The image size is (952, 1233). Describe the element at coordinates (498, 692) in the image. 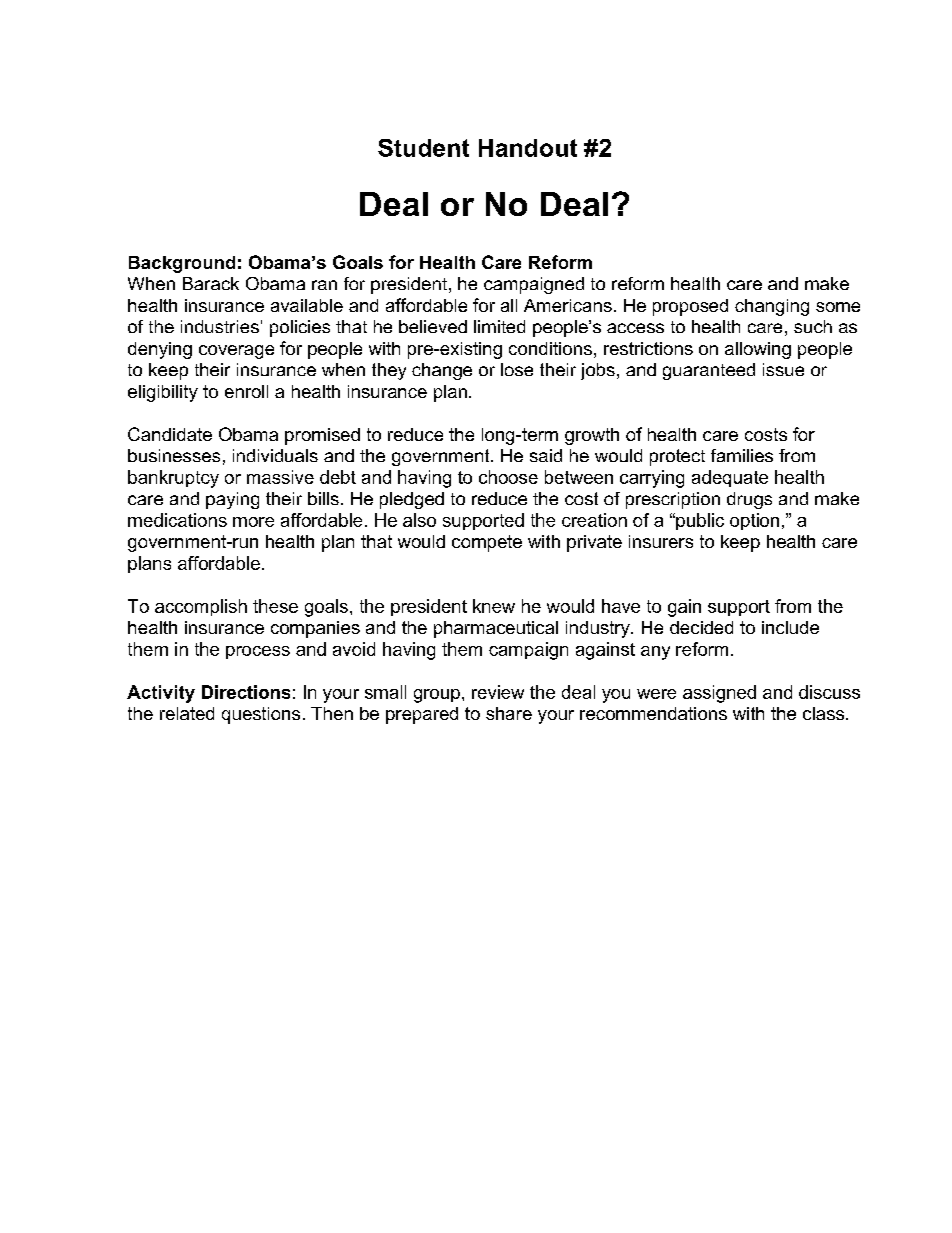

I see `review` at that location.
